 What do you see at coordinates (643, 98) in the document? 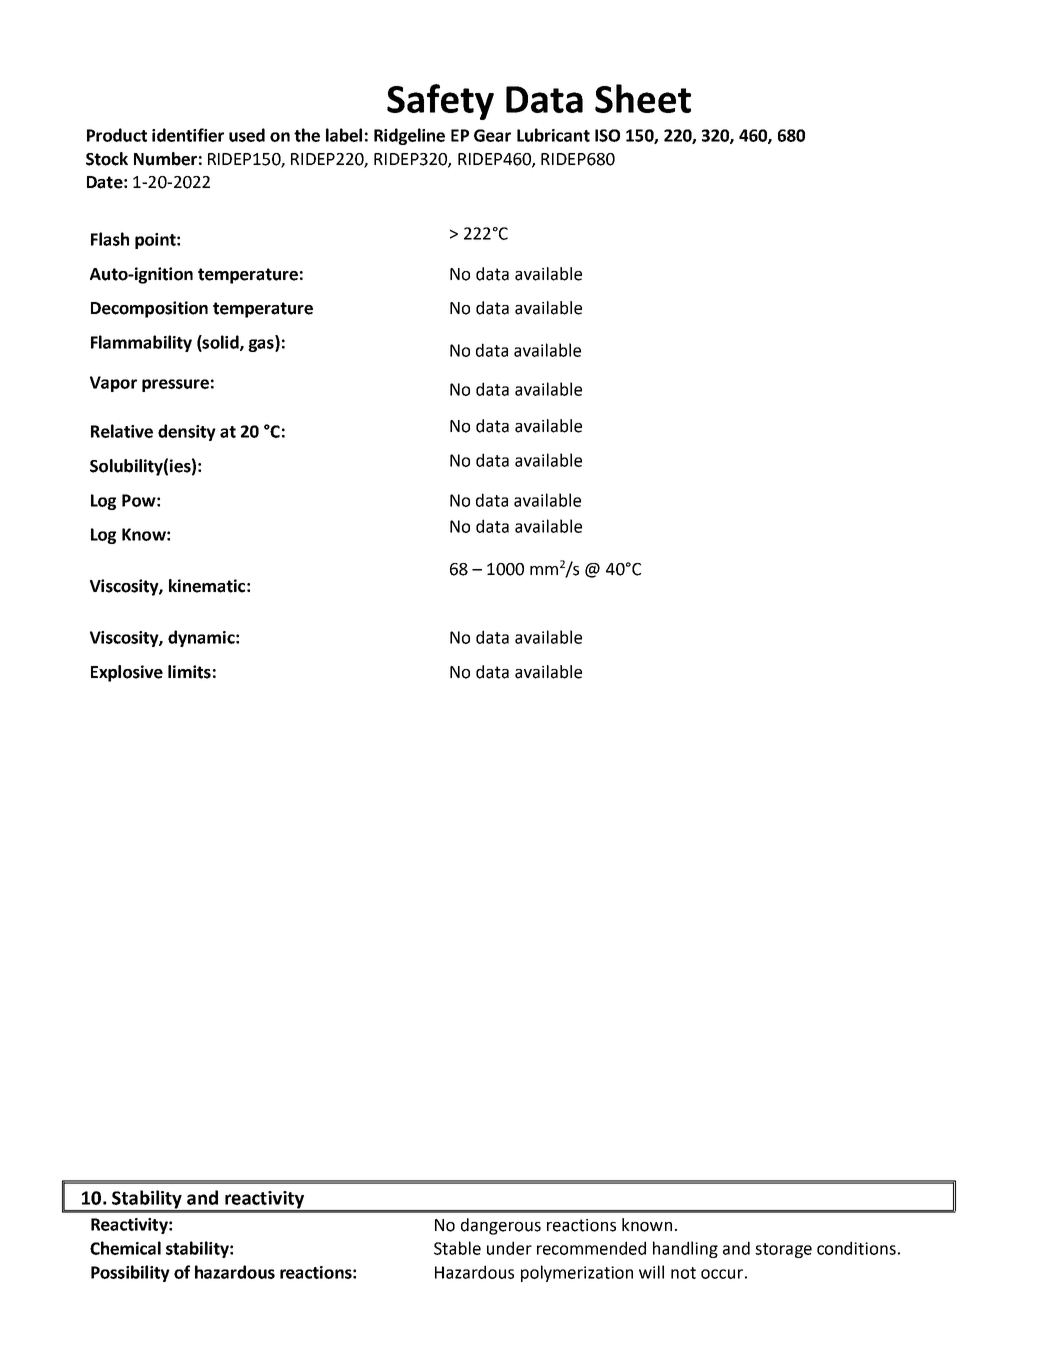
I see `Sheet` at bounding box center [643, 98].
